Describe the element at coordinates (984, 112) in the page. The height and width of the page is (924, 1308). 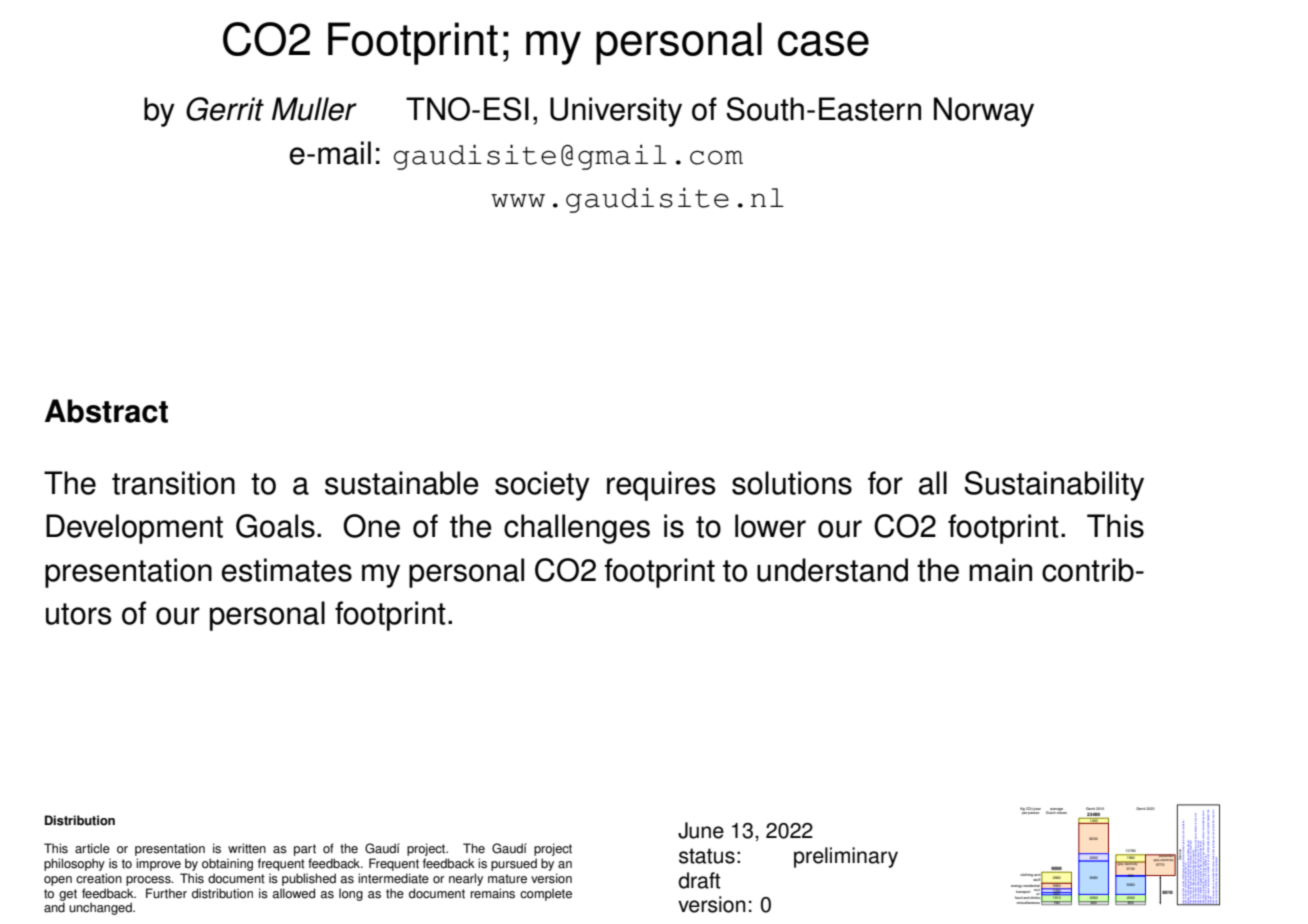
I see `Norway` at that location.
